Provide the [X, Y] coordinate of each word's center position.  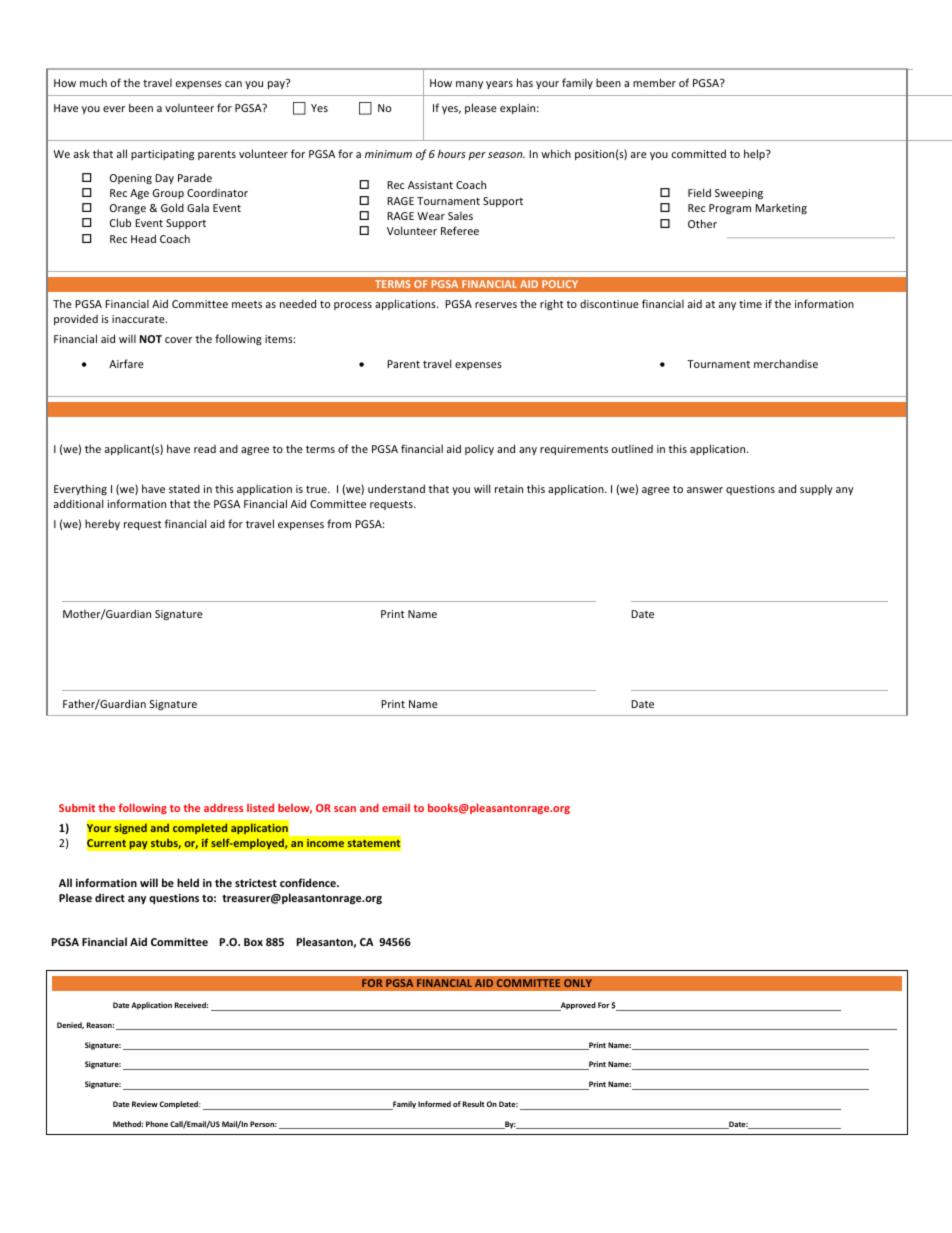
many [469, 85]
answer [705, 490]
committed [699, 153]
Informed [434, 1104]
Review [145, 1104]
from [339, 523]
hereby [102, 524]
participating [162, 155]
